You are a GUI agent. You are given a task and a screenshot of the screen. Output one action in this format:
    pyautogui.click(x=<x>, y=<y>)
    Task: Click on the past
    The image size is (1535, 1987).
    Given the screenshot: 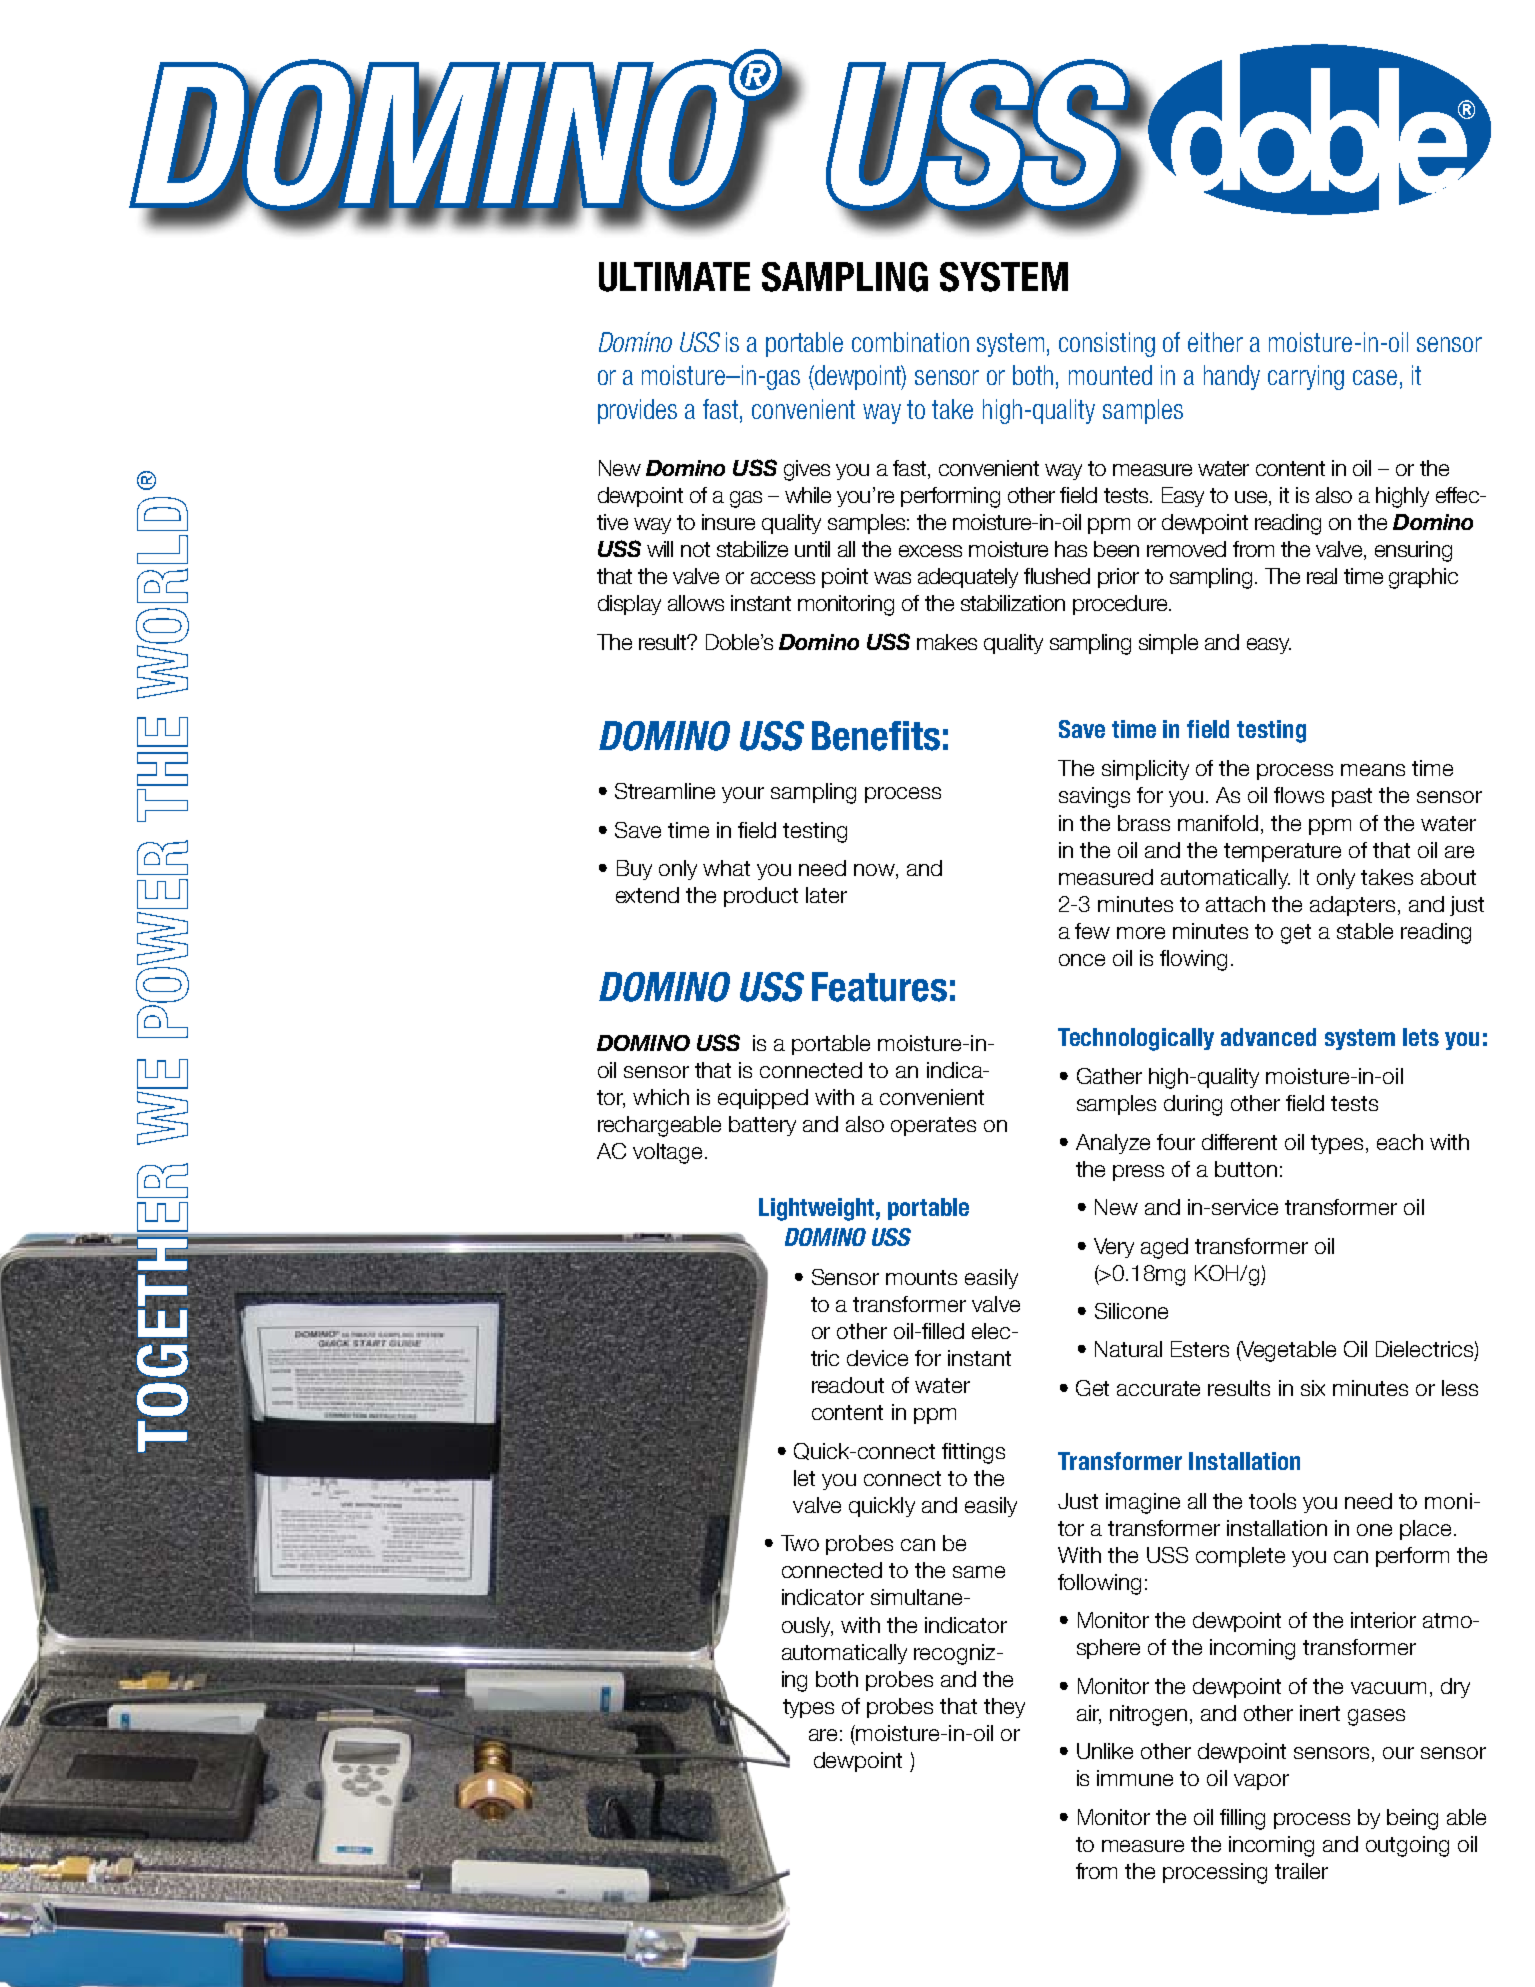 What is the action you would take?
    pyautogui.click(x=1352, y=797)
